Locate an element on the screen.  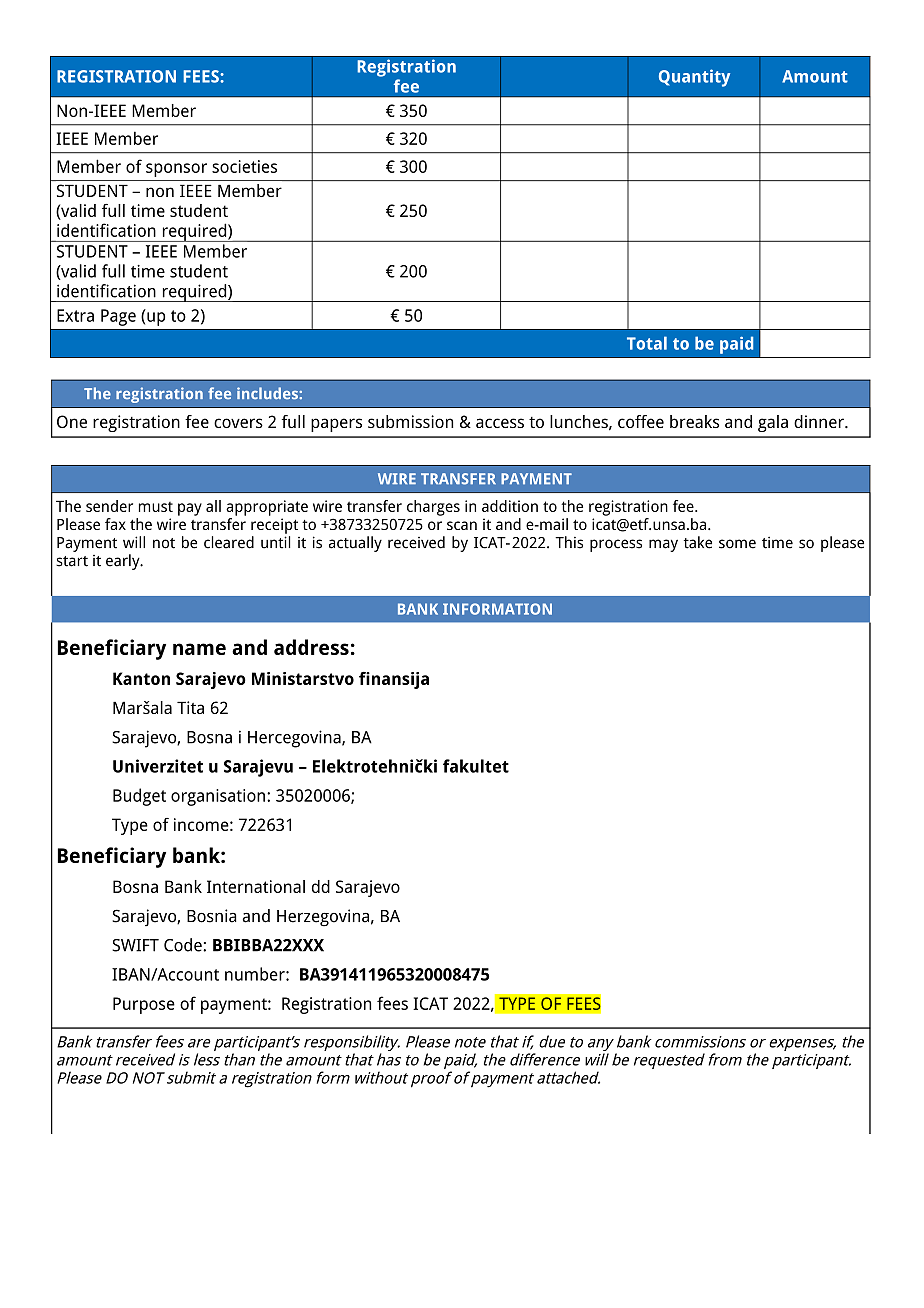
name is located at coordinates (199, 649).
